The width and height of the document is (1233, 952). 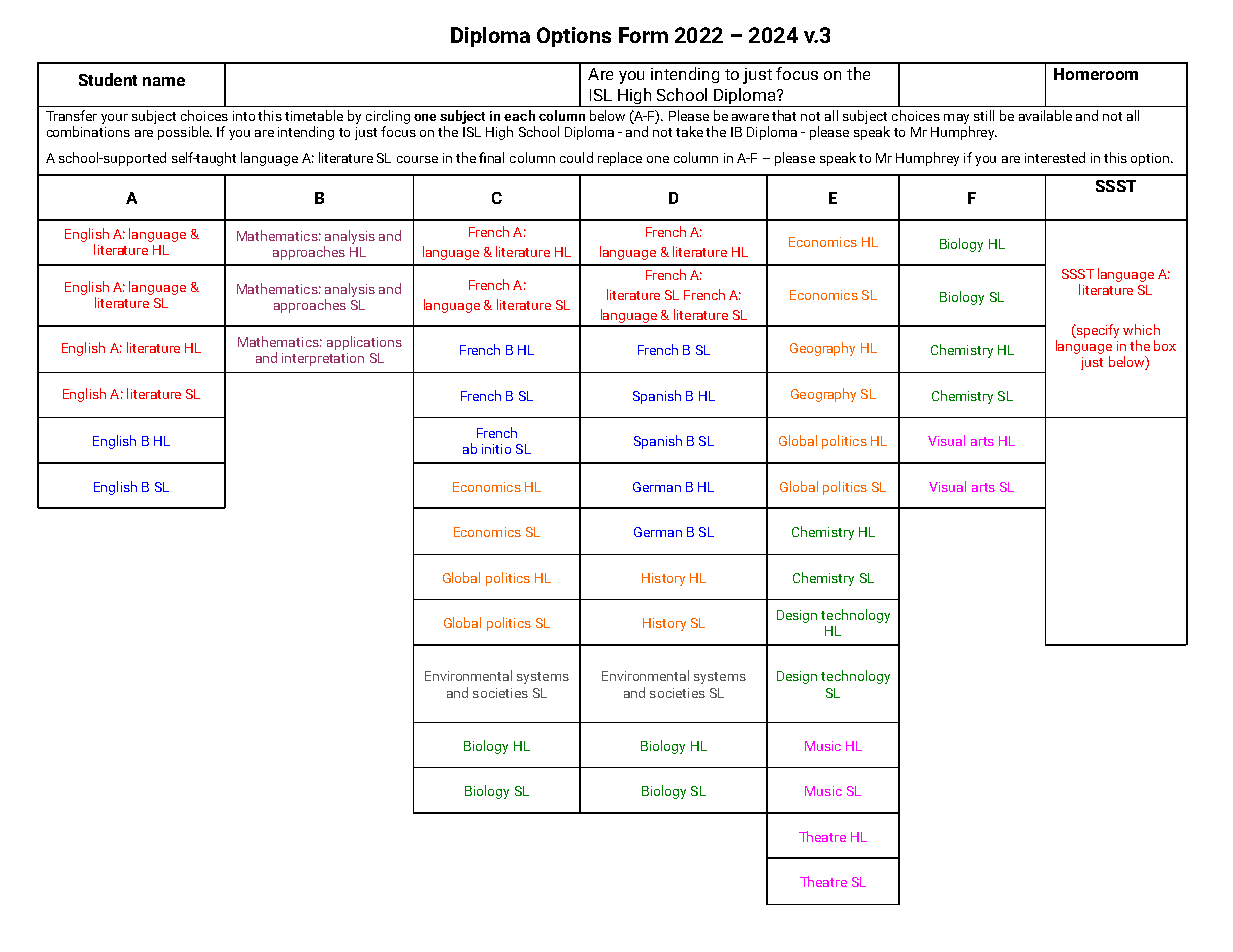 What do you see at coordinates (643, 35) in the document?
I see `Form` at bounding box center [643, 35].
